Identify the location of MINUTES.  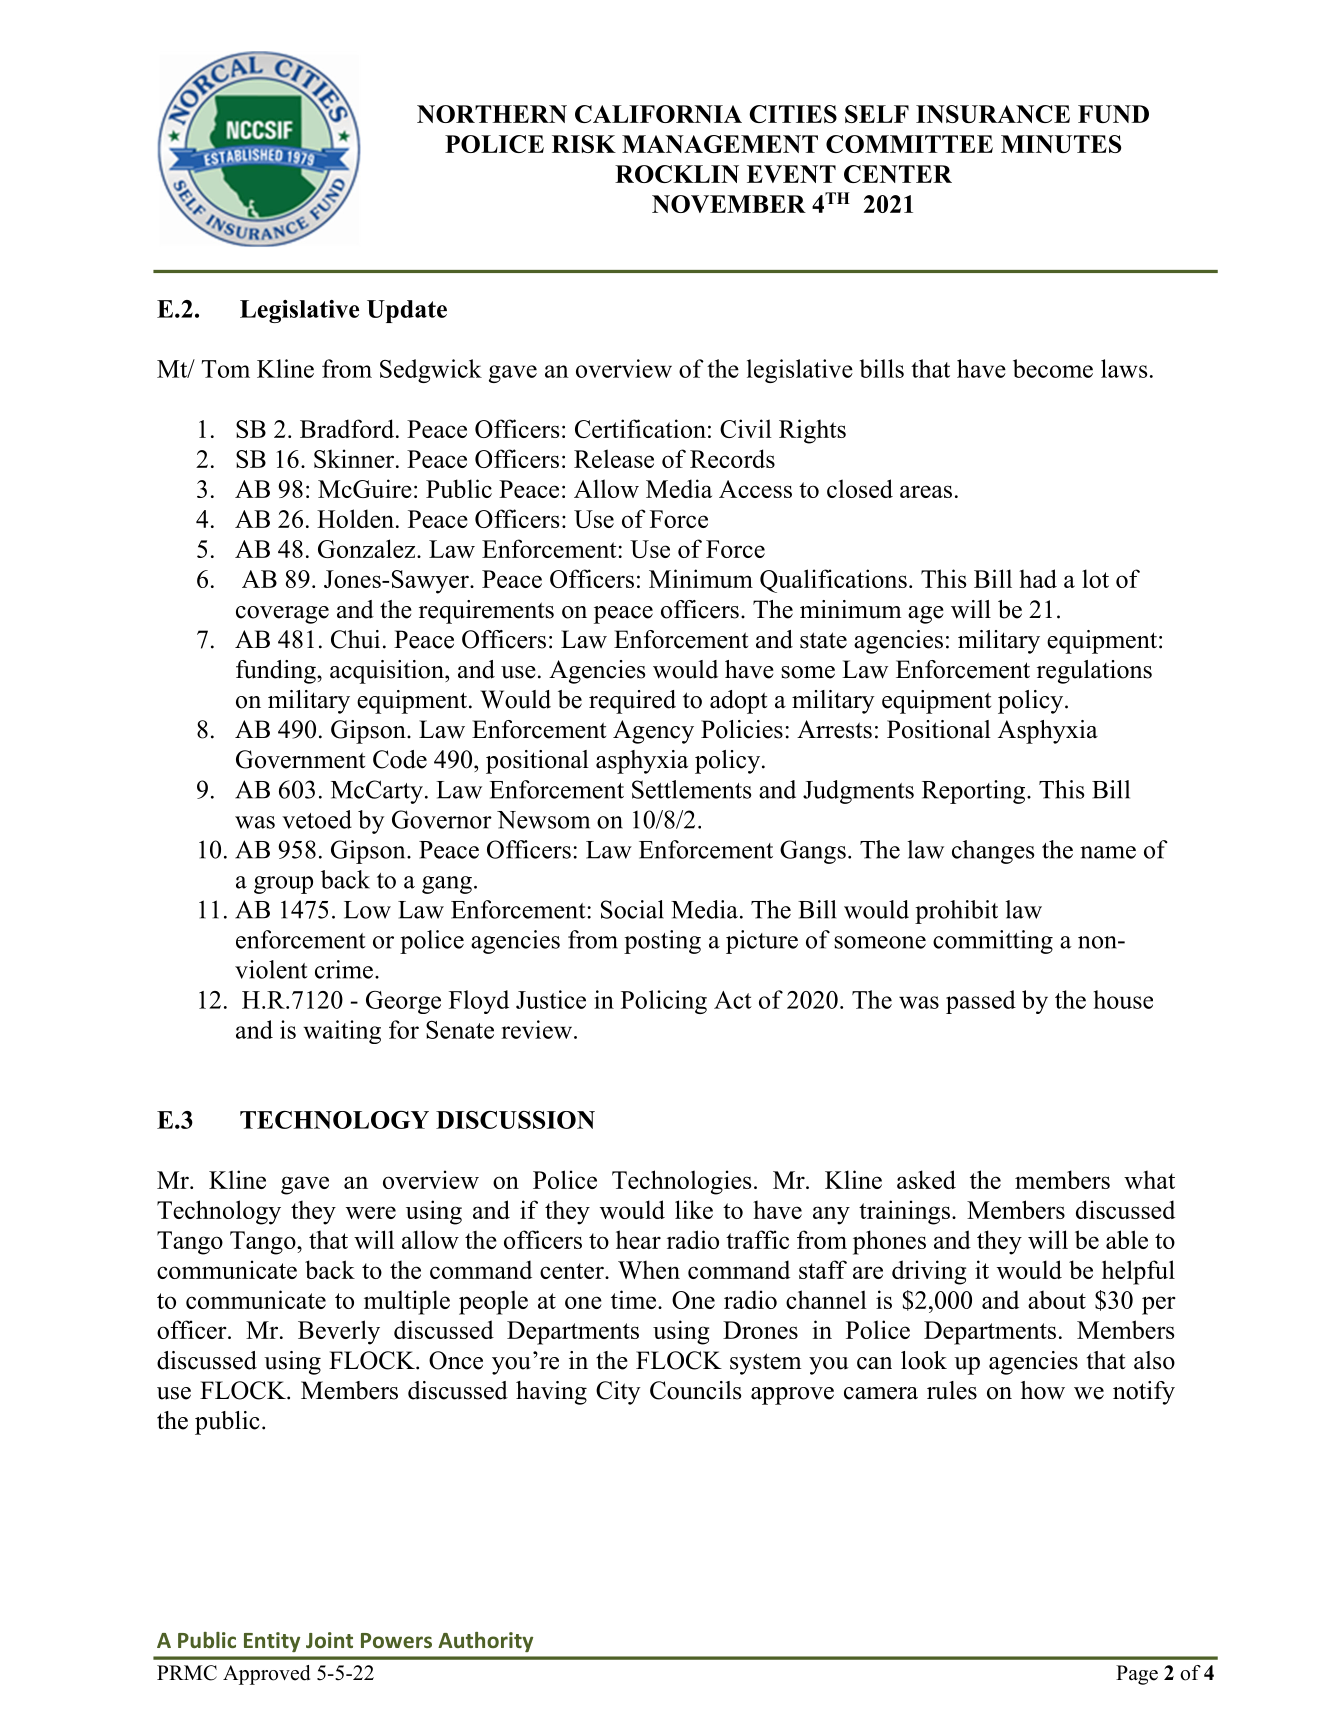
(1061, 144).
